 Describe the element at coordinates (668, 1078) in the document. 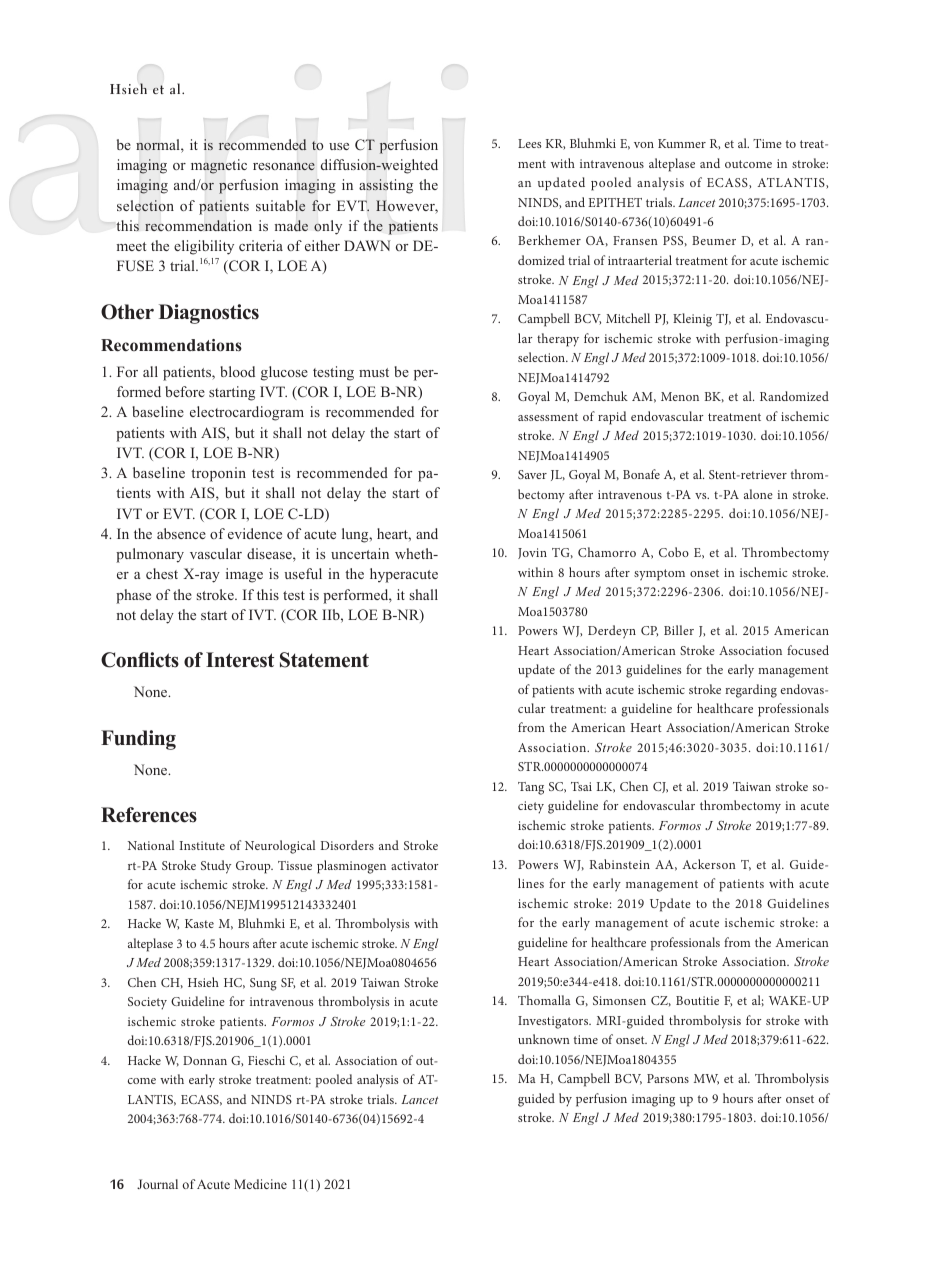

I see `Parsons` at that location.
